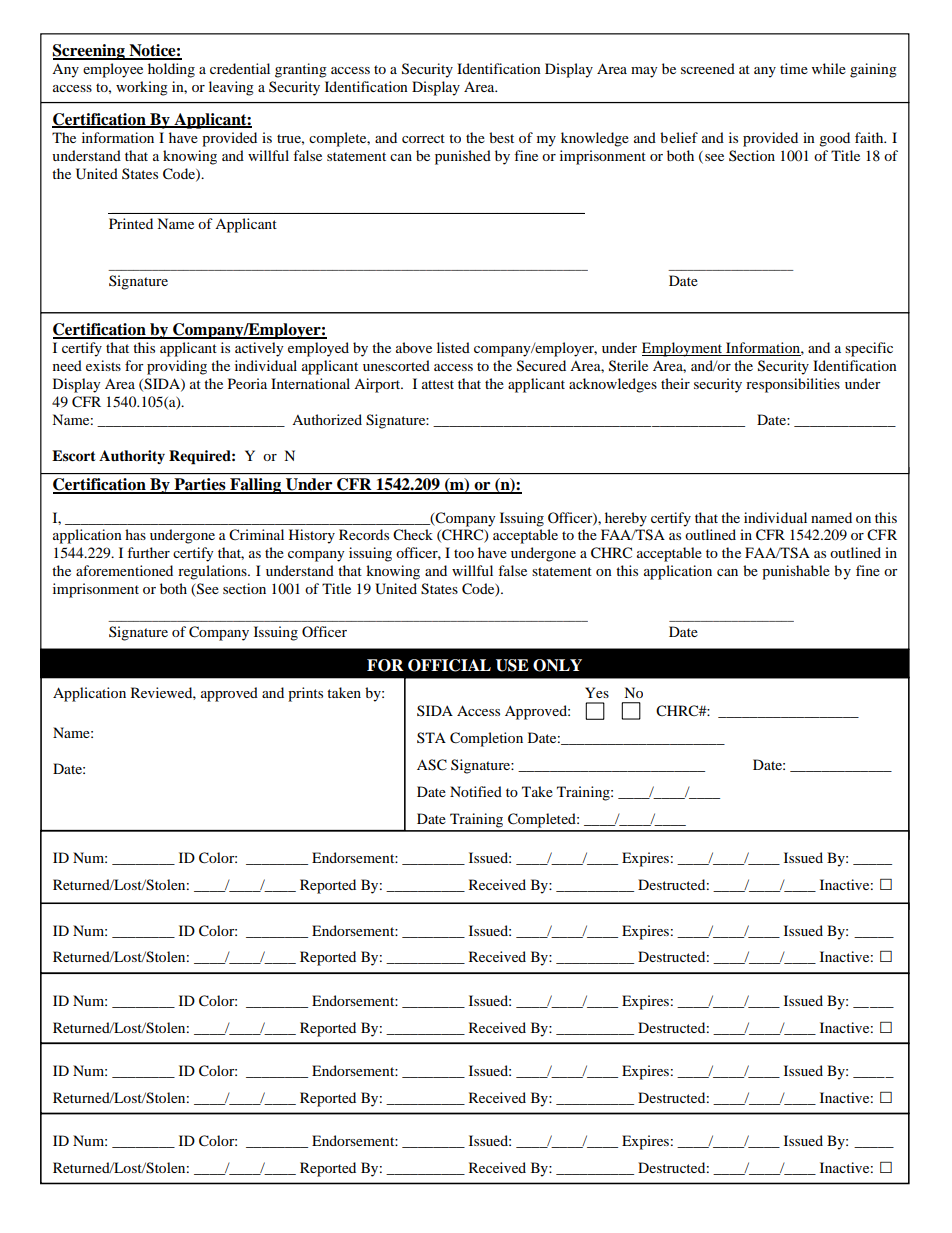 This screenshot has height=1233, width=952. I want to click on holding, so click(171, 70).
